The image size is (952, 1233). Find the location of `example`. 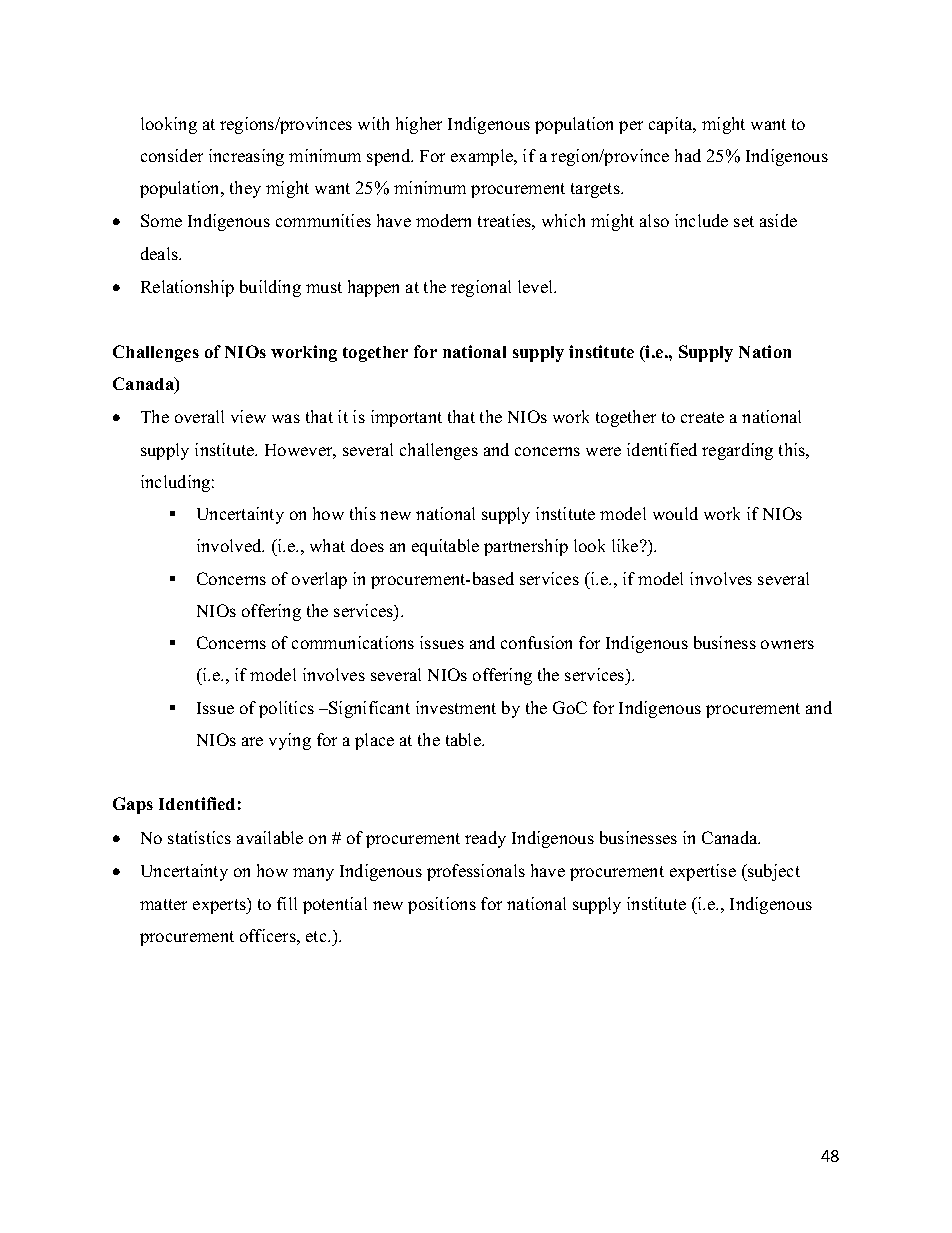

example is located at coordinates (483, 157).
